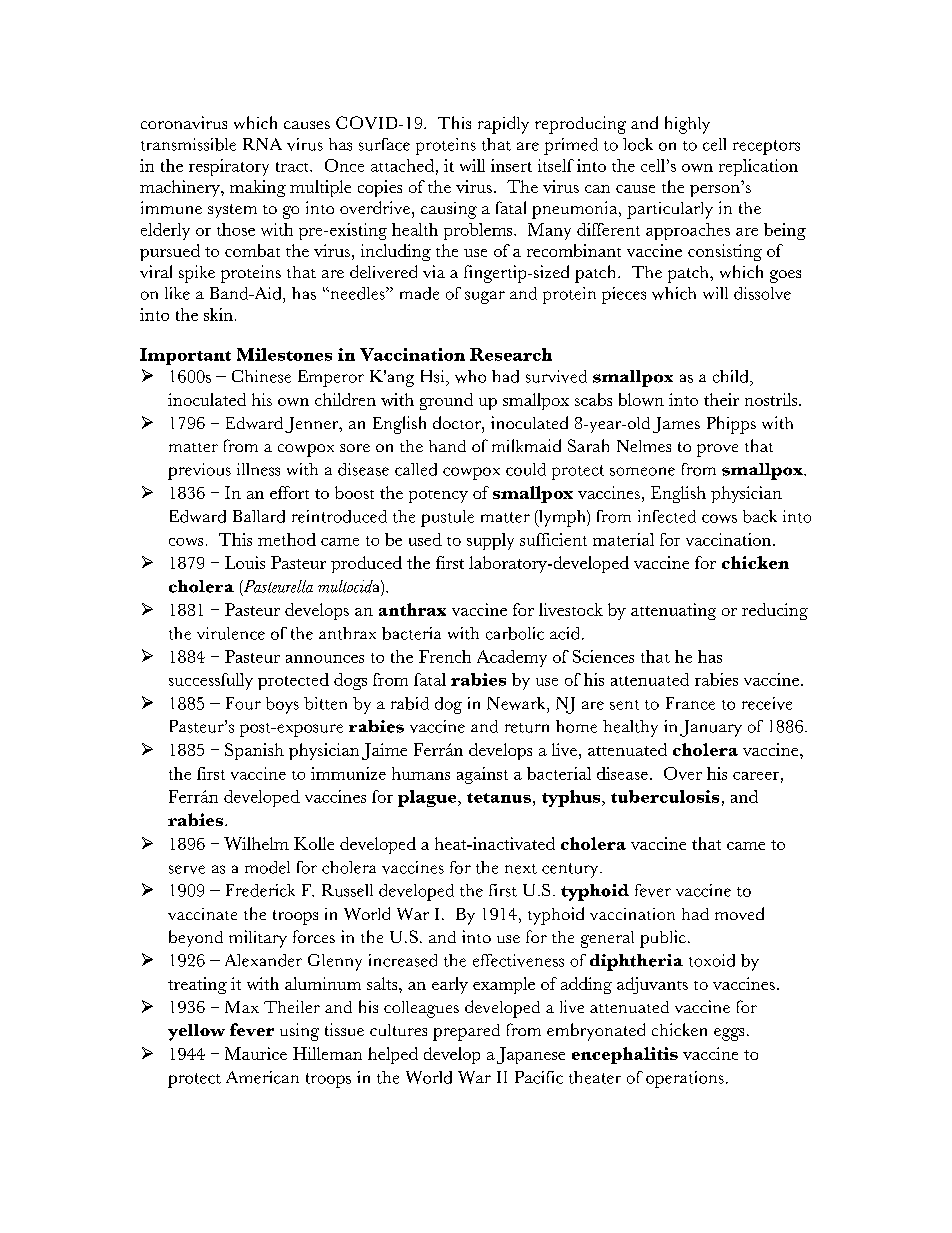 The width and height of the document is (952, 1233). What do you see at coordinates (256, 1053) in the document?
I see `Maurice` at bounding box center [256, 1053].
